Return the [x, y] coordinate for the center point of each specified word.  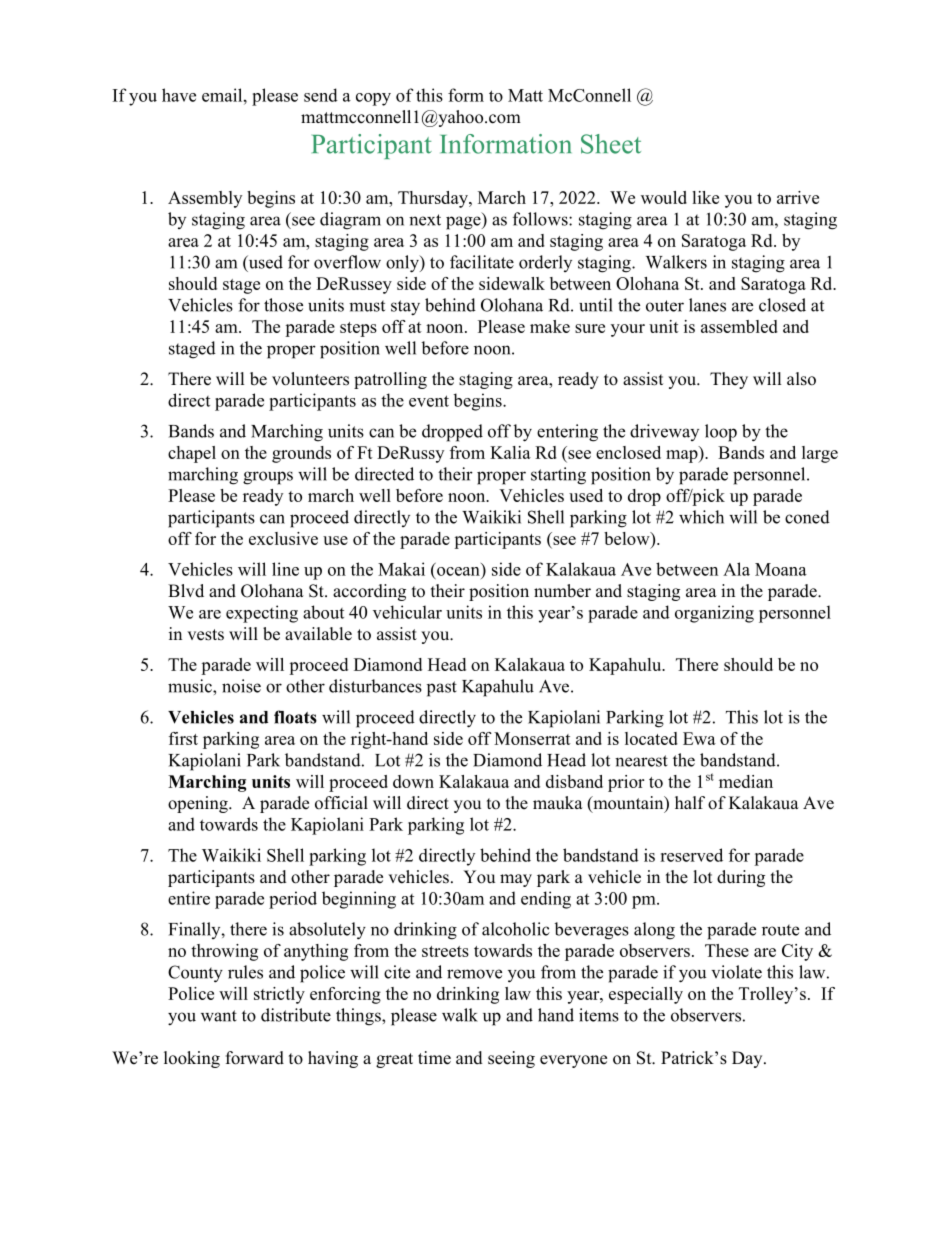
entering [567, 433]
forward [255, 1058]
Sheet [611, 144]
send [321, 95]
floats [295, 717]
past [442, 689]
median [746, 781]
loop [721, 433]
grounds [301, 454]
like [705, 197]
